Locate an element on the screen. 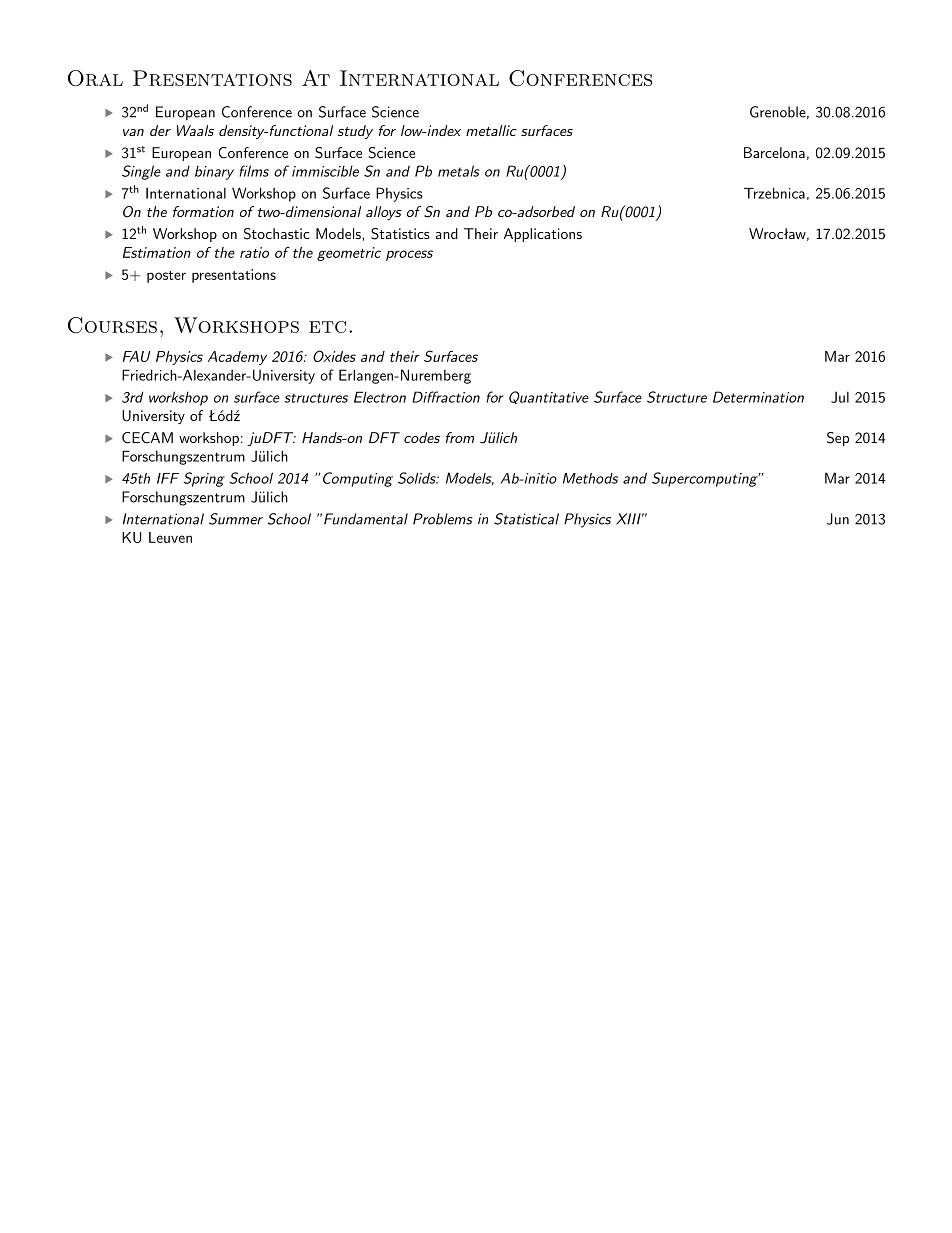 This screenshot has height=1233, width=952. Applications is located at coordinates (543, 235).
